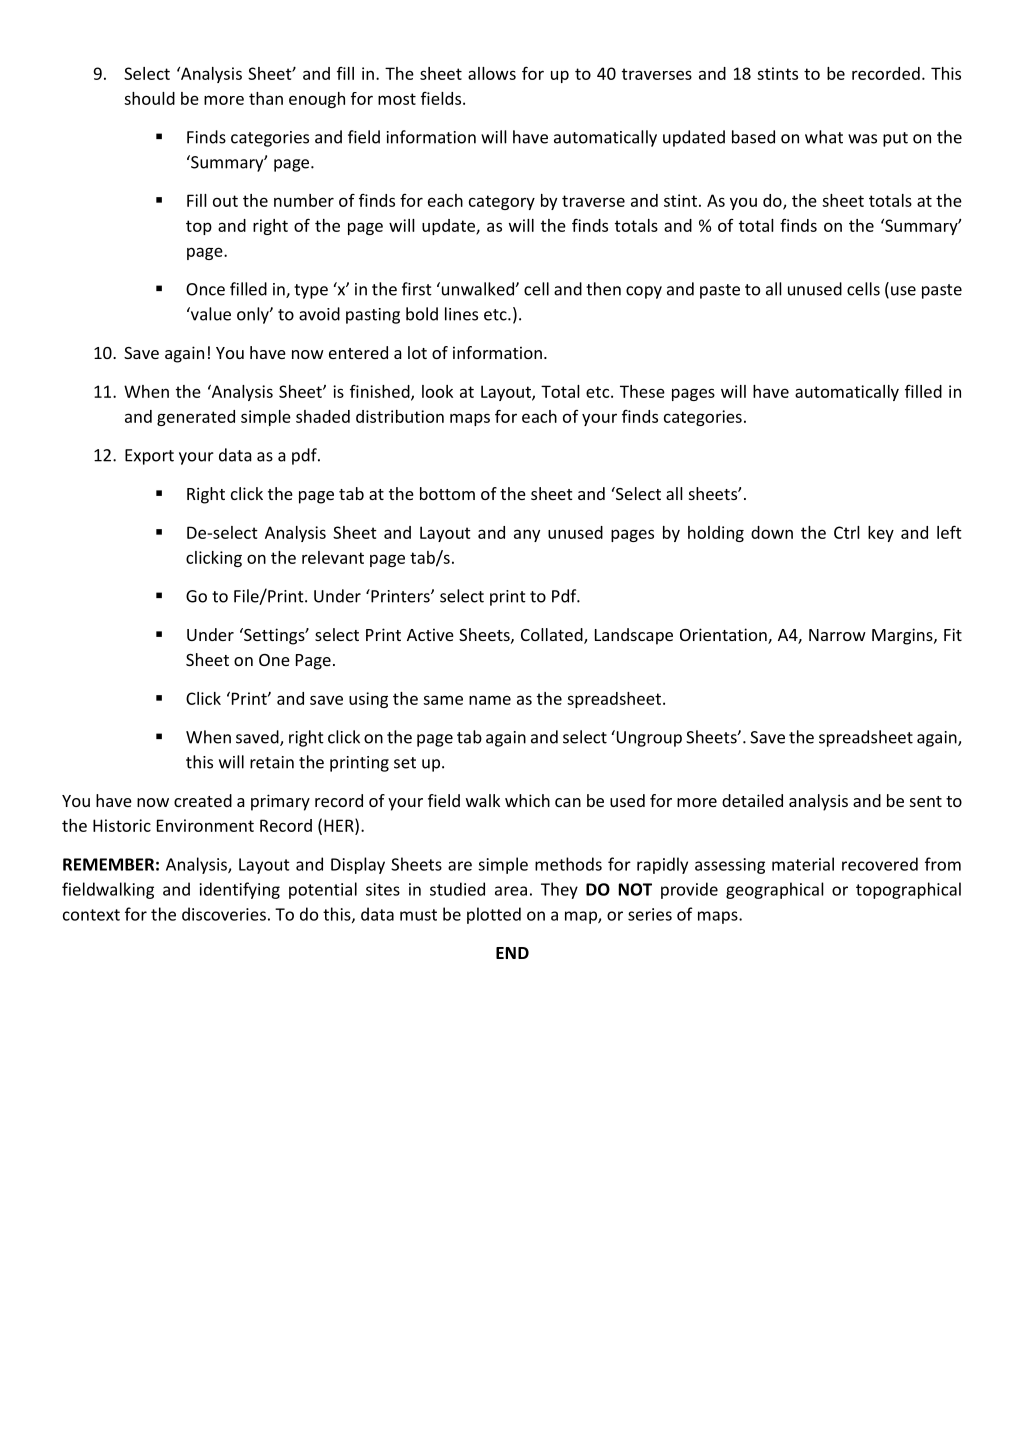 This image has width=1024, height=1448. I want to click on lines, so click(461, 314).
